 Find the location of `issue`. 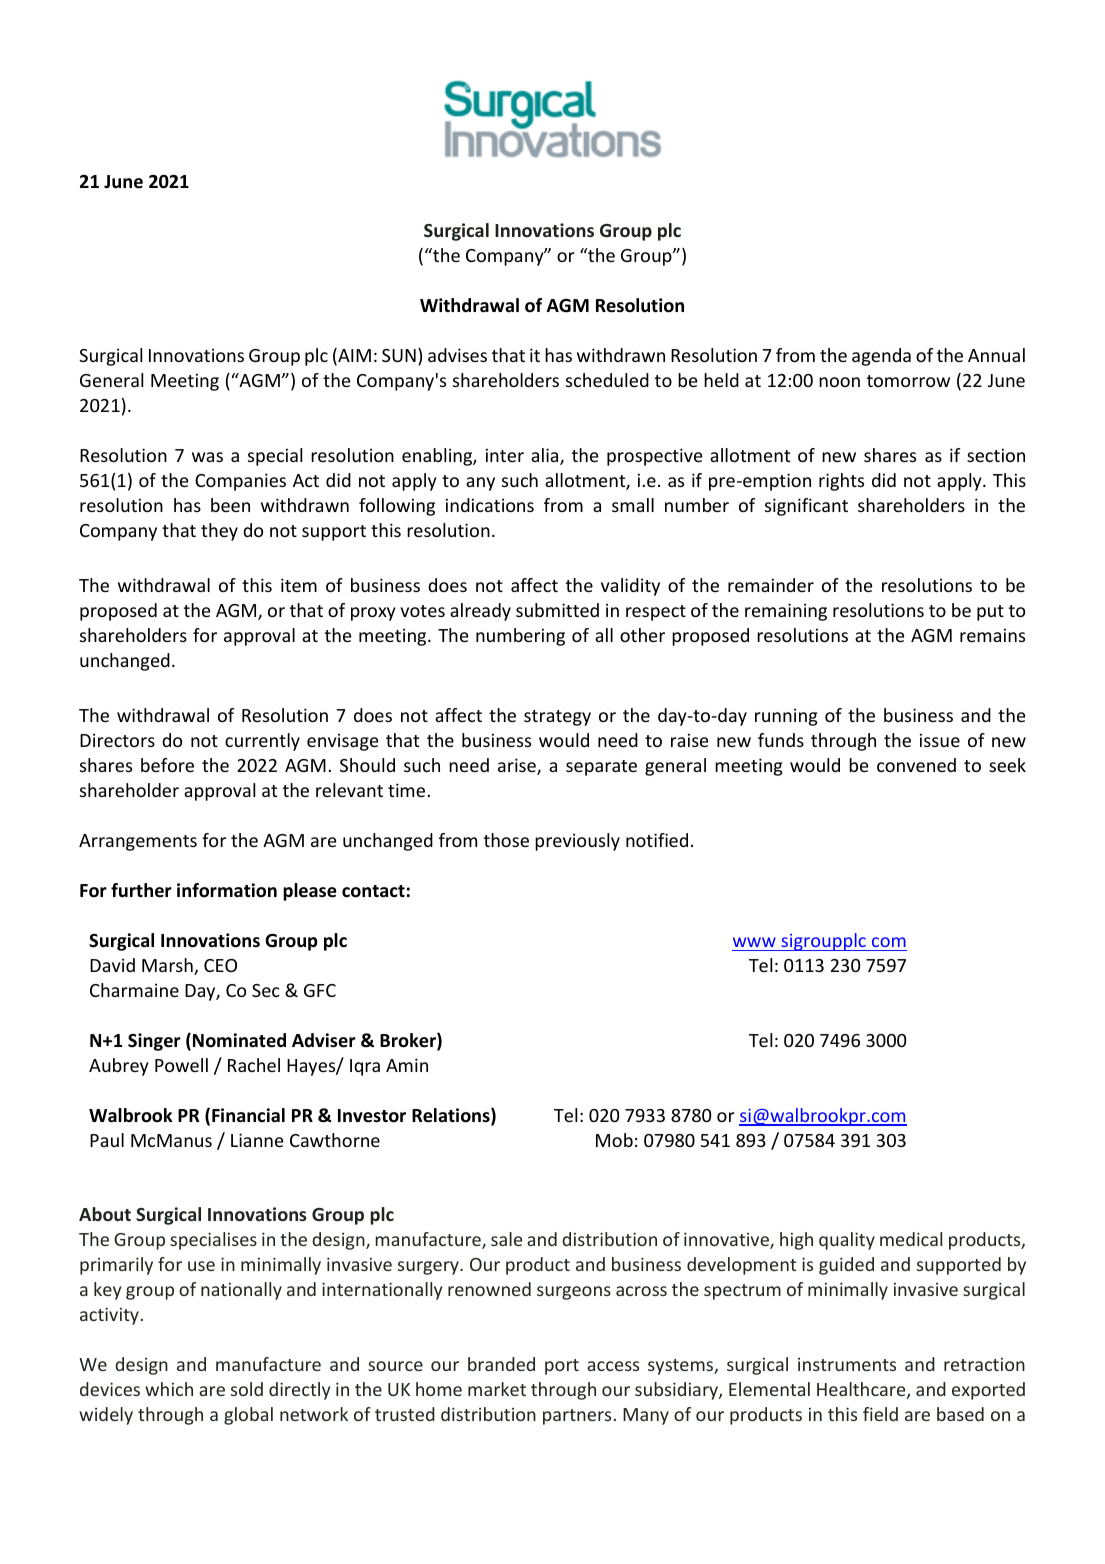

issue is located at coordinates (940, 740).
